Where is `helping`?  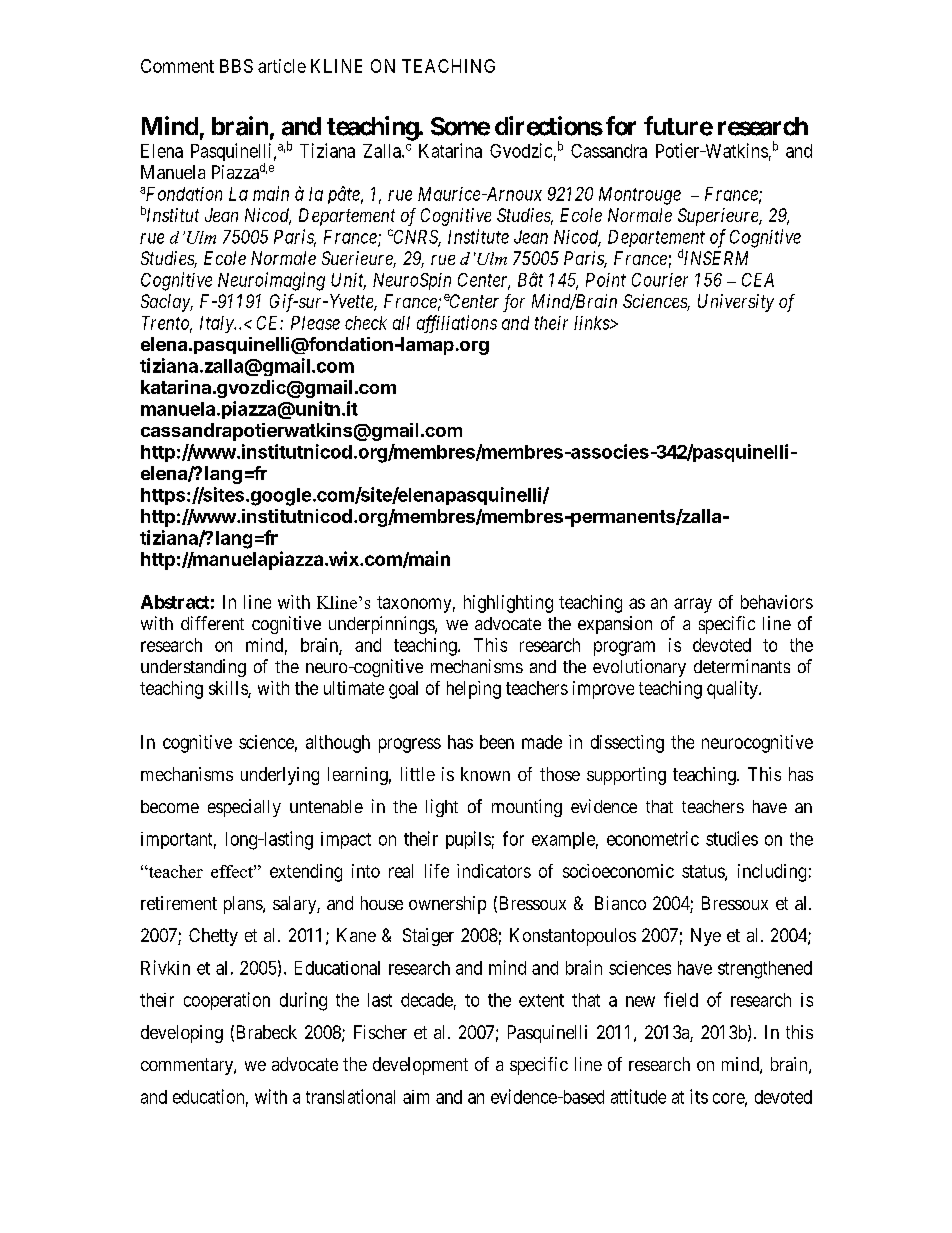
helping is located at coordinates (474, 690).
